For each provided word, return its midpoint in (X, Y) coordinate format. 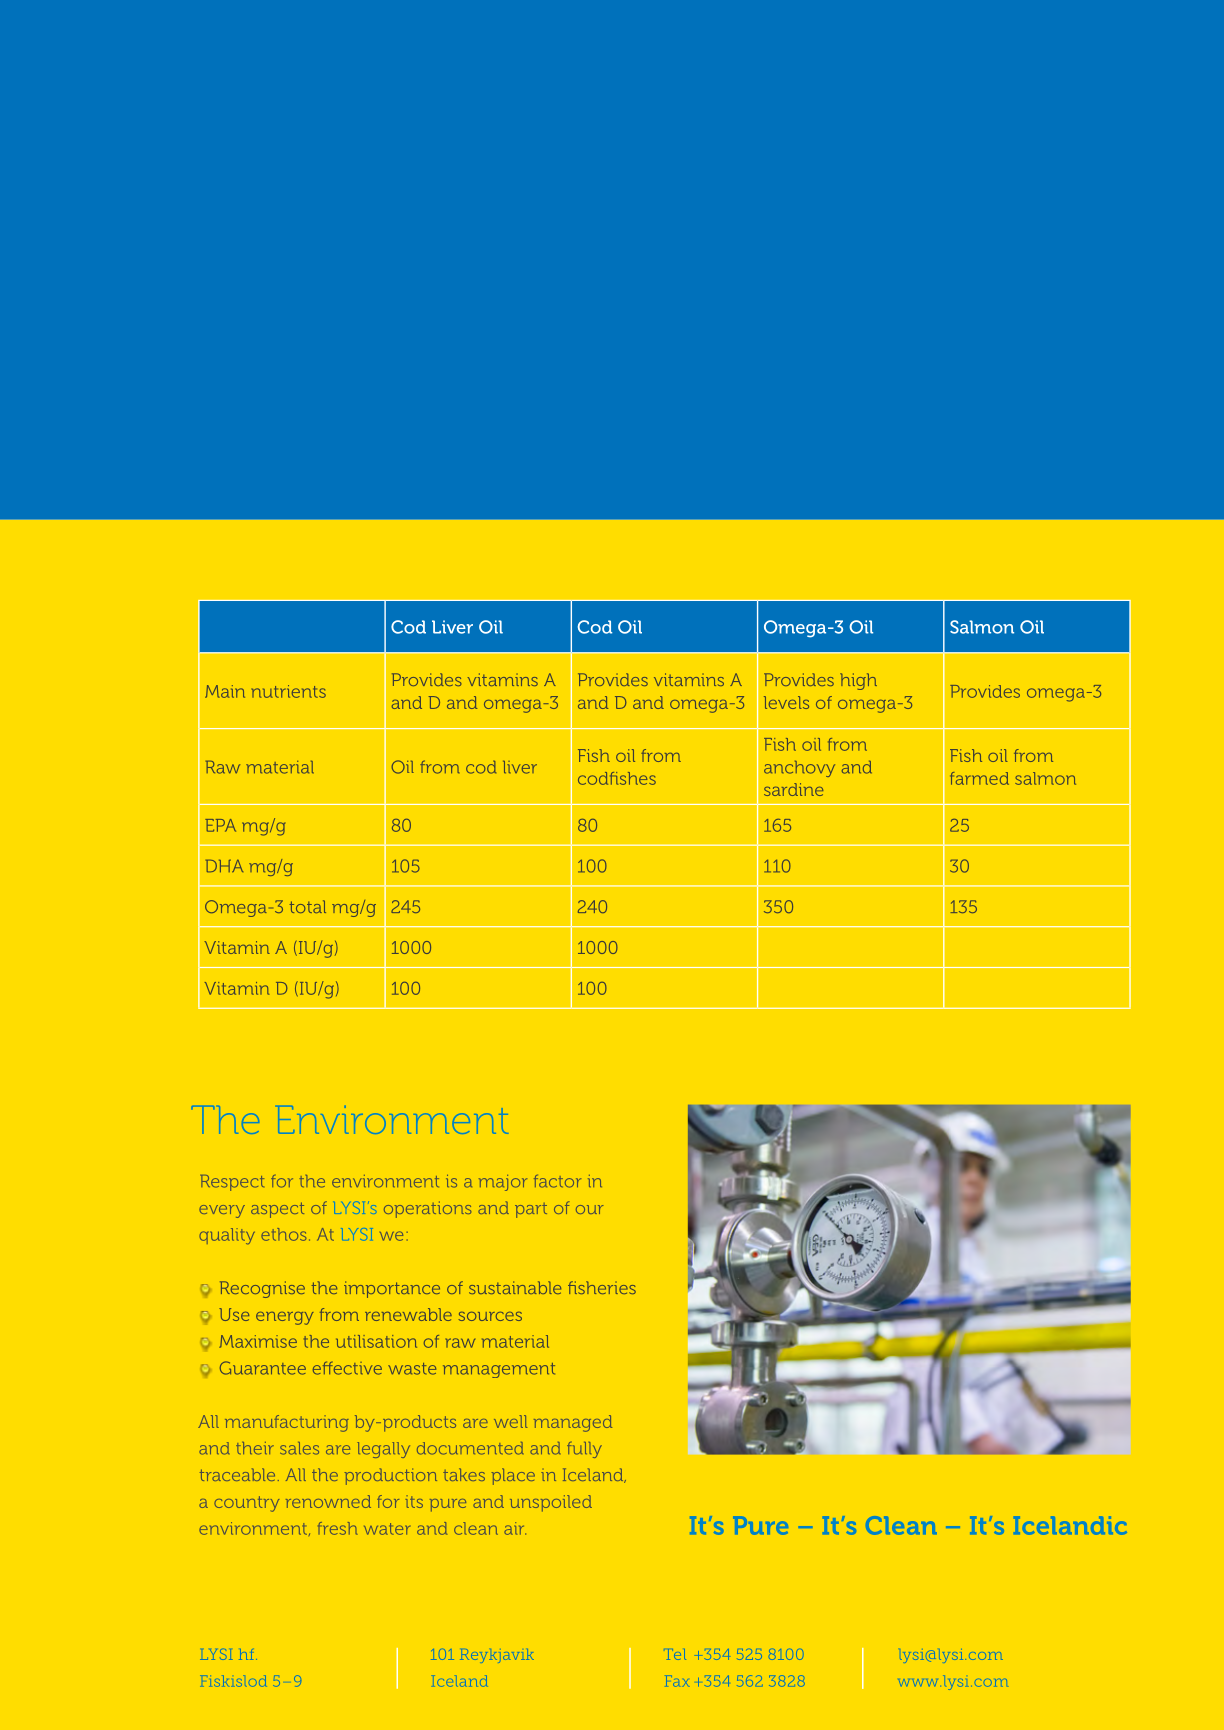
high (858, 681)
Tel (676, 1654)
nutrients (289, 691)
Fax (676, 1681)
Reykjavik (497, 1656)
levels (786, 702)
